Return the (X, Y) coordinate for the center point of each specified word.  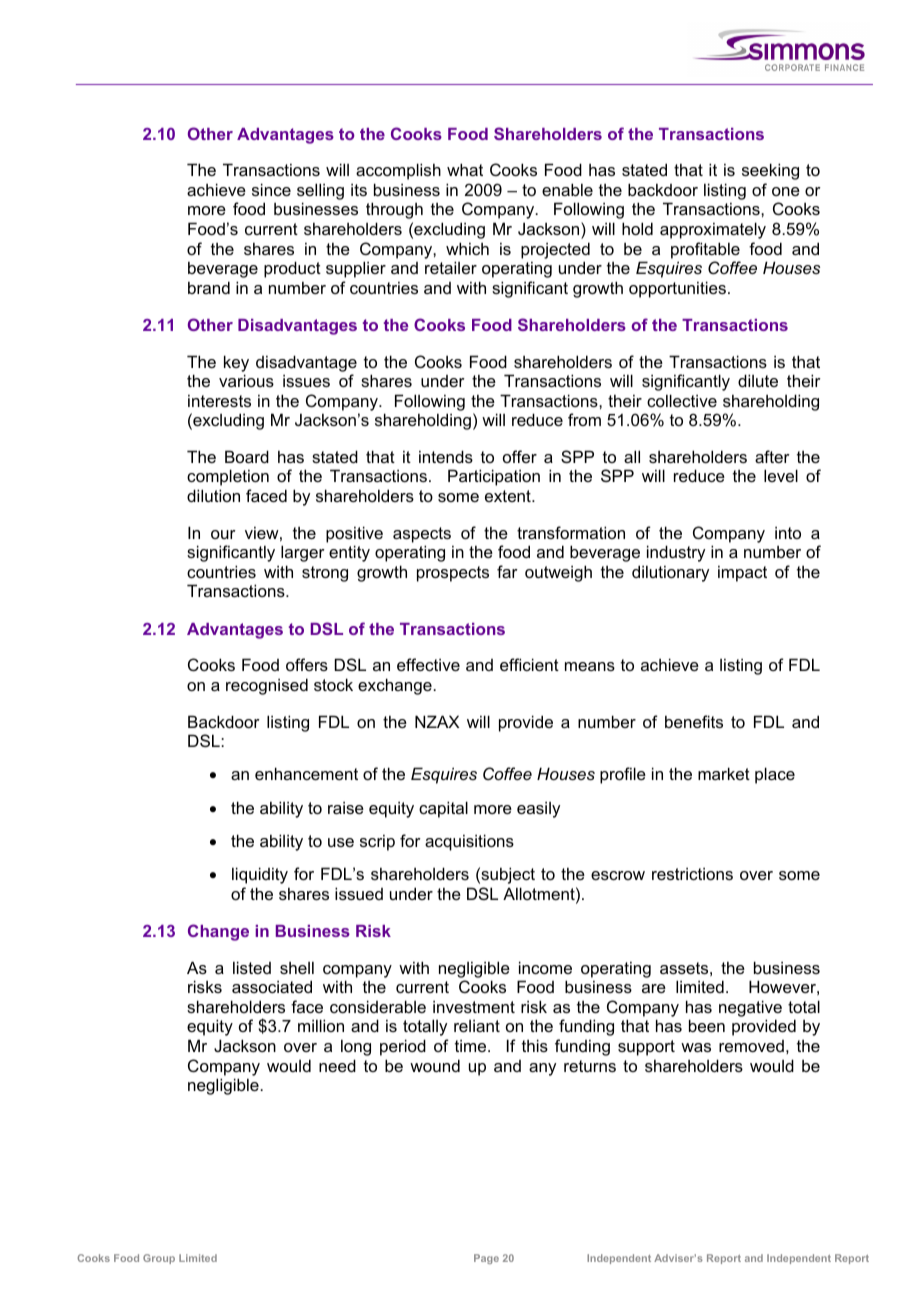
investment (474, 1006)
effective (428, 664)
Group (159, 1259)
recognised (267, 686)
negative (750, 1008)
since (271, 189)
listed (252, 967)
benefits (694, 721)
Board (247, 456)
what (465, 169)
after (772, 456)
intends (446, 456)
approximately (713, 230)
